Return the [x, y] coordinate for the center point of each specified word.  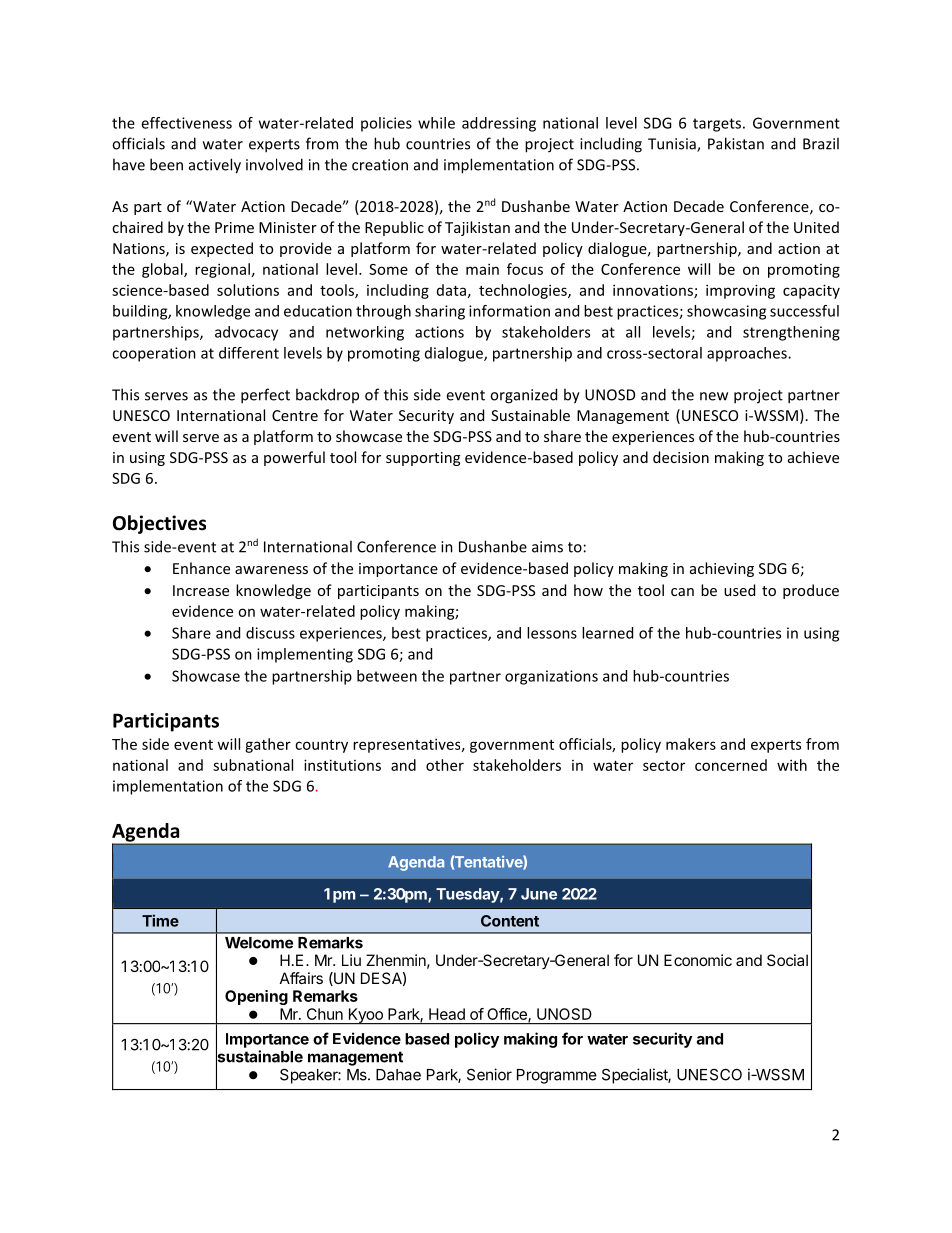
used [739, 590]
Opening [256, 997]
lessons [552, 633]
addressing [499, 124]
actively [215, 166]
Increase [201, 590]
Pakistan [736, 143]
